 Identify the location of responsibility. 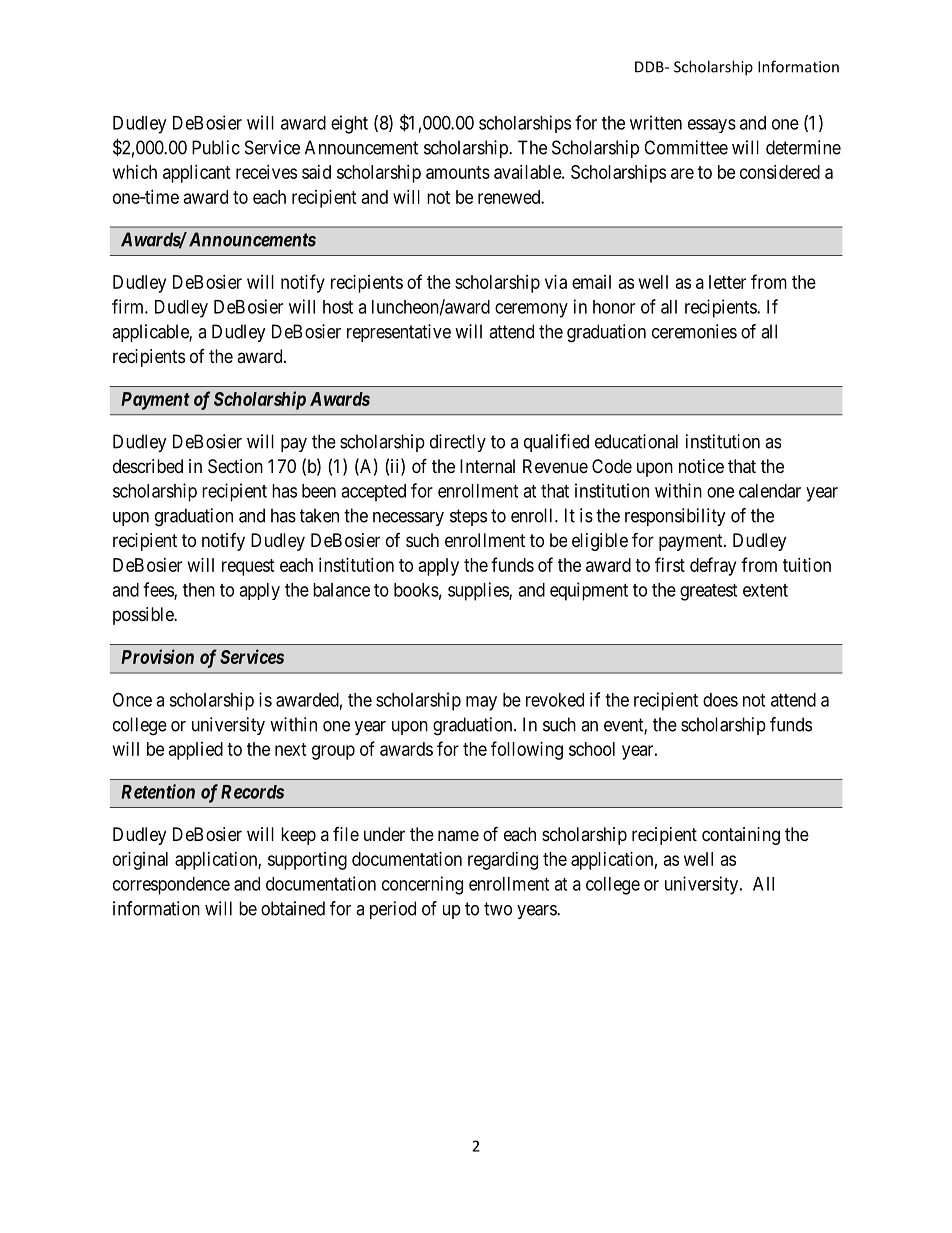
(675, 517).
